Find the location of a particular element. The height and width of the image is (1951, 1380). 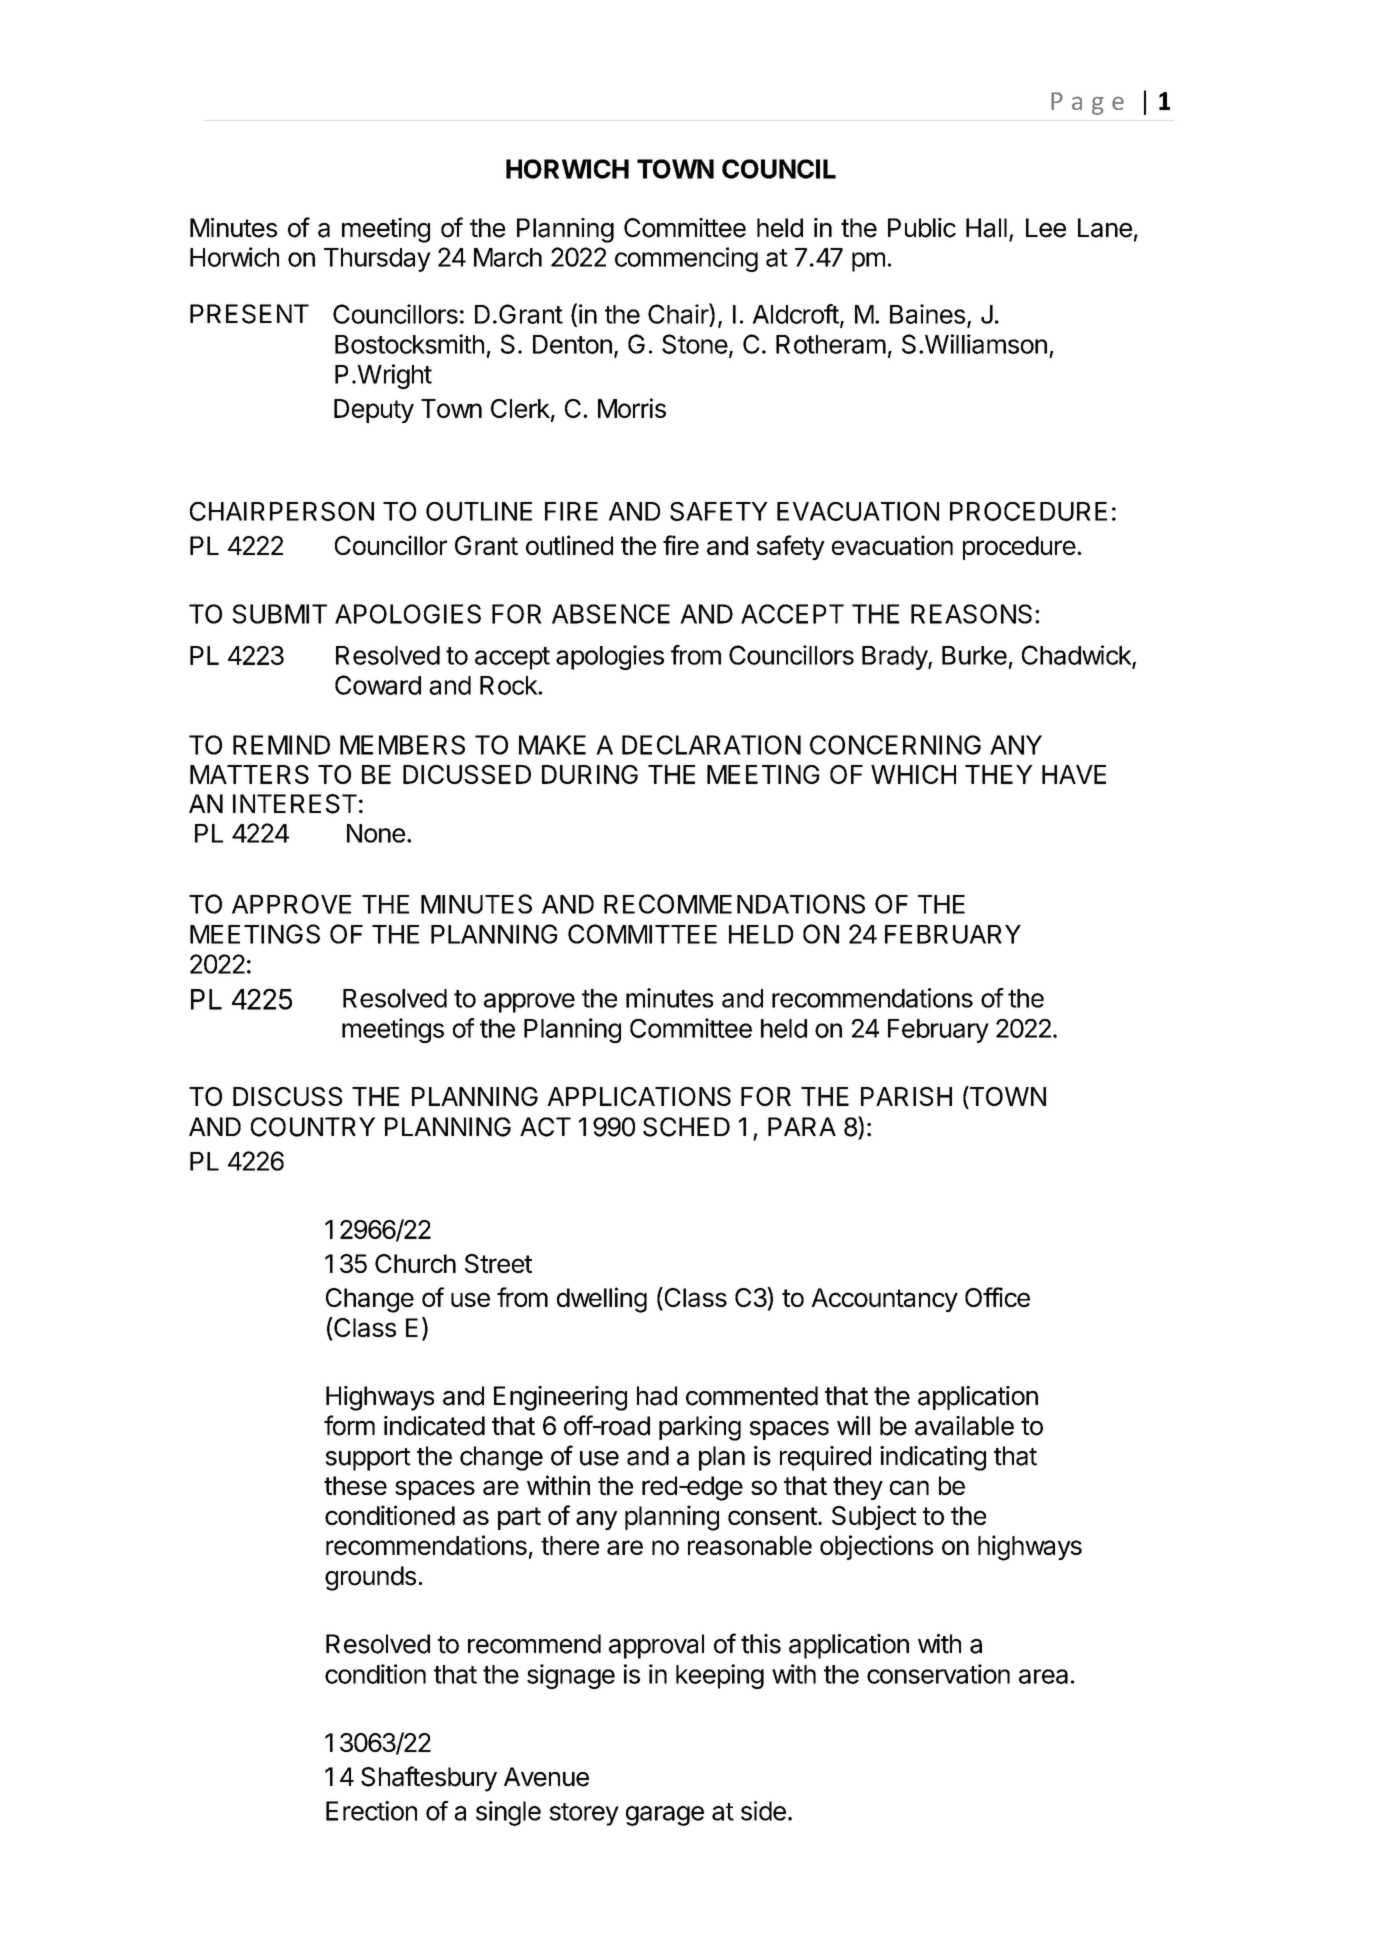

garage is located at coordinates (665, 1816).
